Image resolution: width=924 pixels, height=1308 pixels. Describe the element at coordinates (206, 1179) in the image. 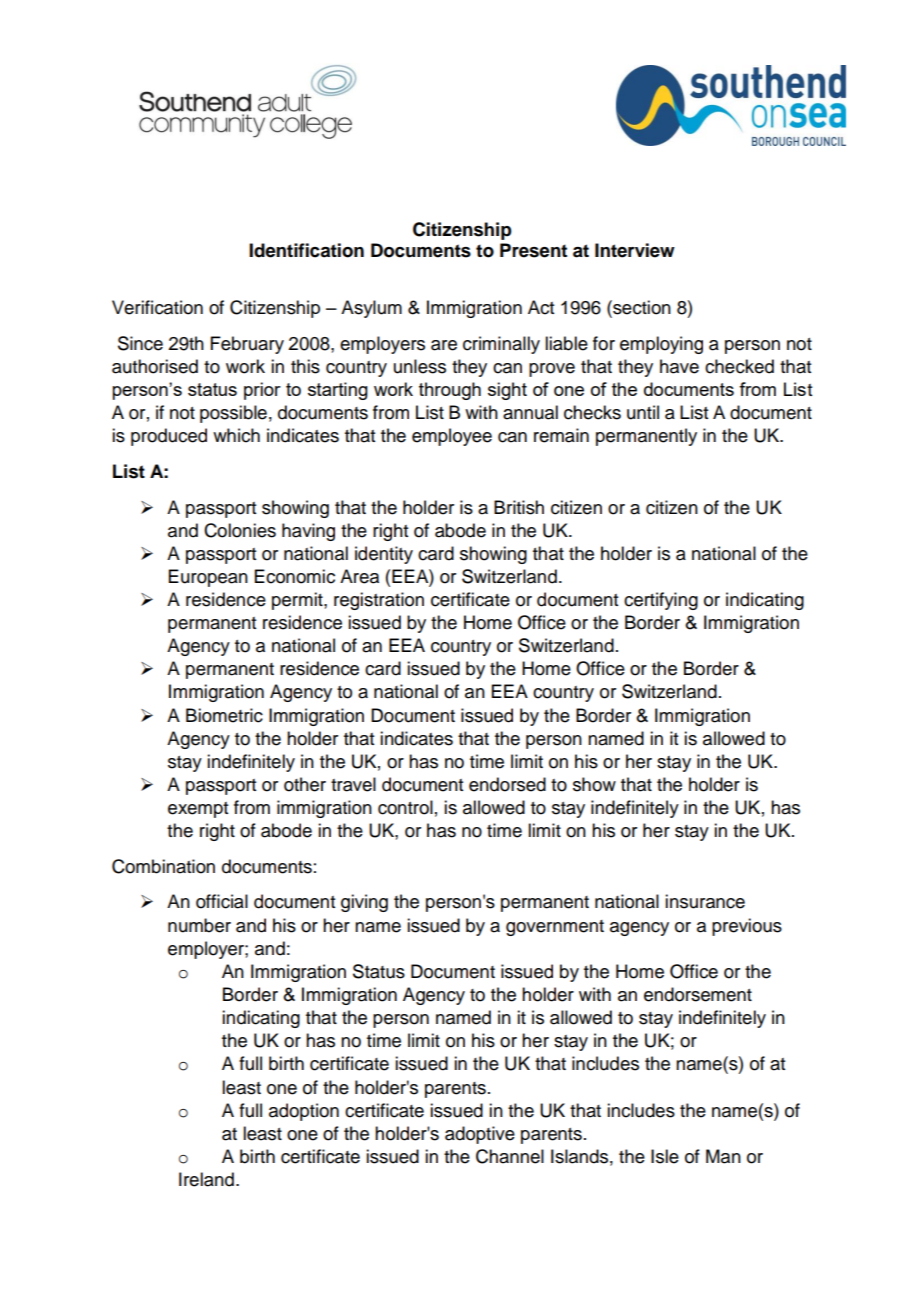

I see `Ireland` at that location.
